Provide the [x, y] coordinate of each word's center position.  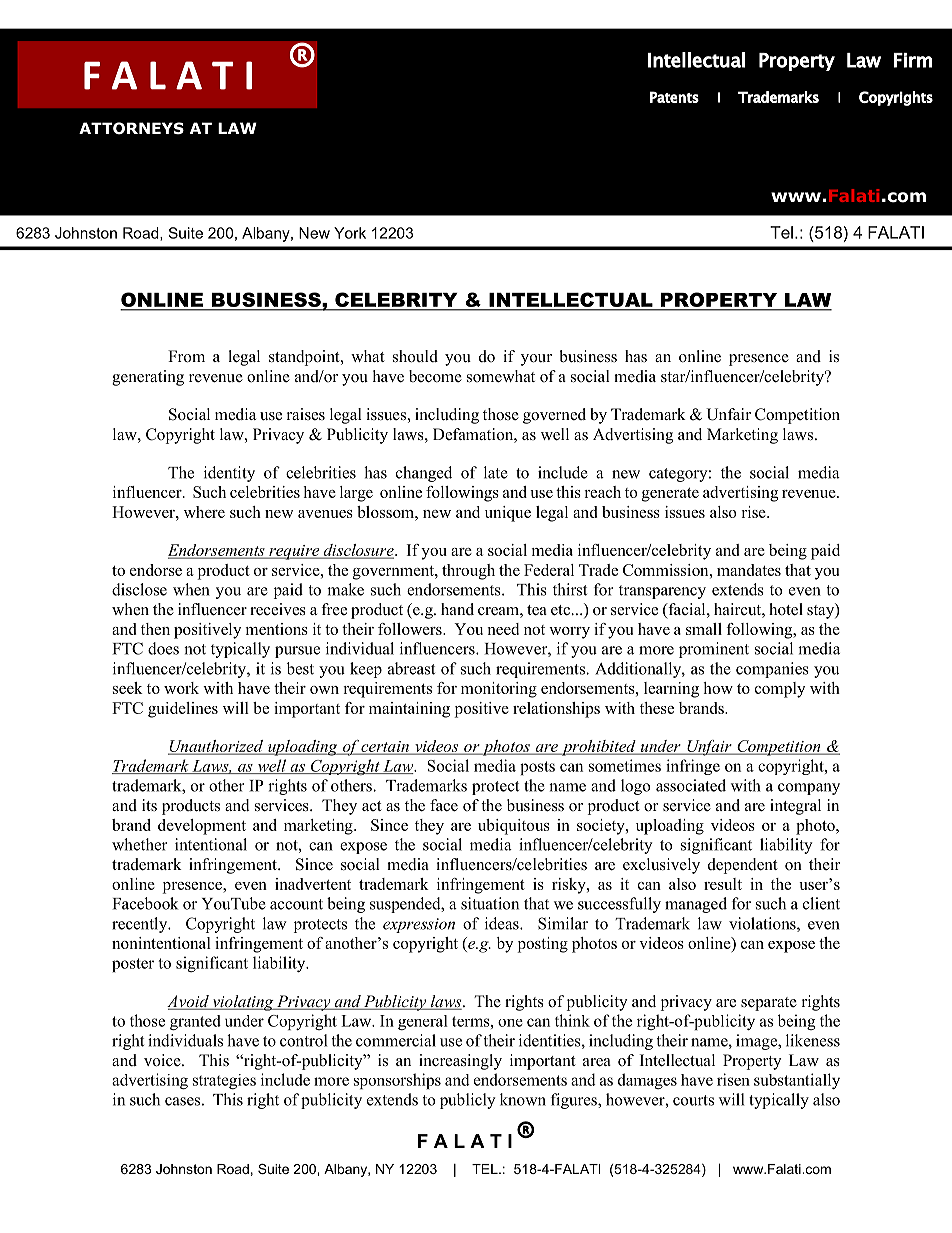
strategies [224, 1081]
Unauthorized [216, 747]
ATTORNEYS [131, 128]
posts [537, 768]
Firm [913, 60]
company [809, 789]
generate [670, 495]
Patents [674, 97]
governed [554, 416]
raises [306, 414]
